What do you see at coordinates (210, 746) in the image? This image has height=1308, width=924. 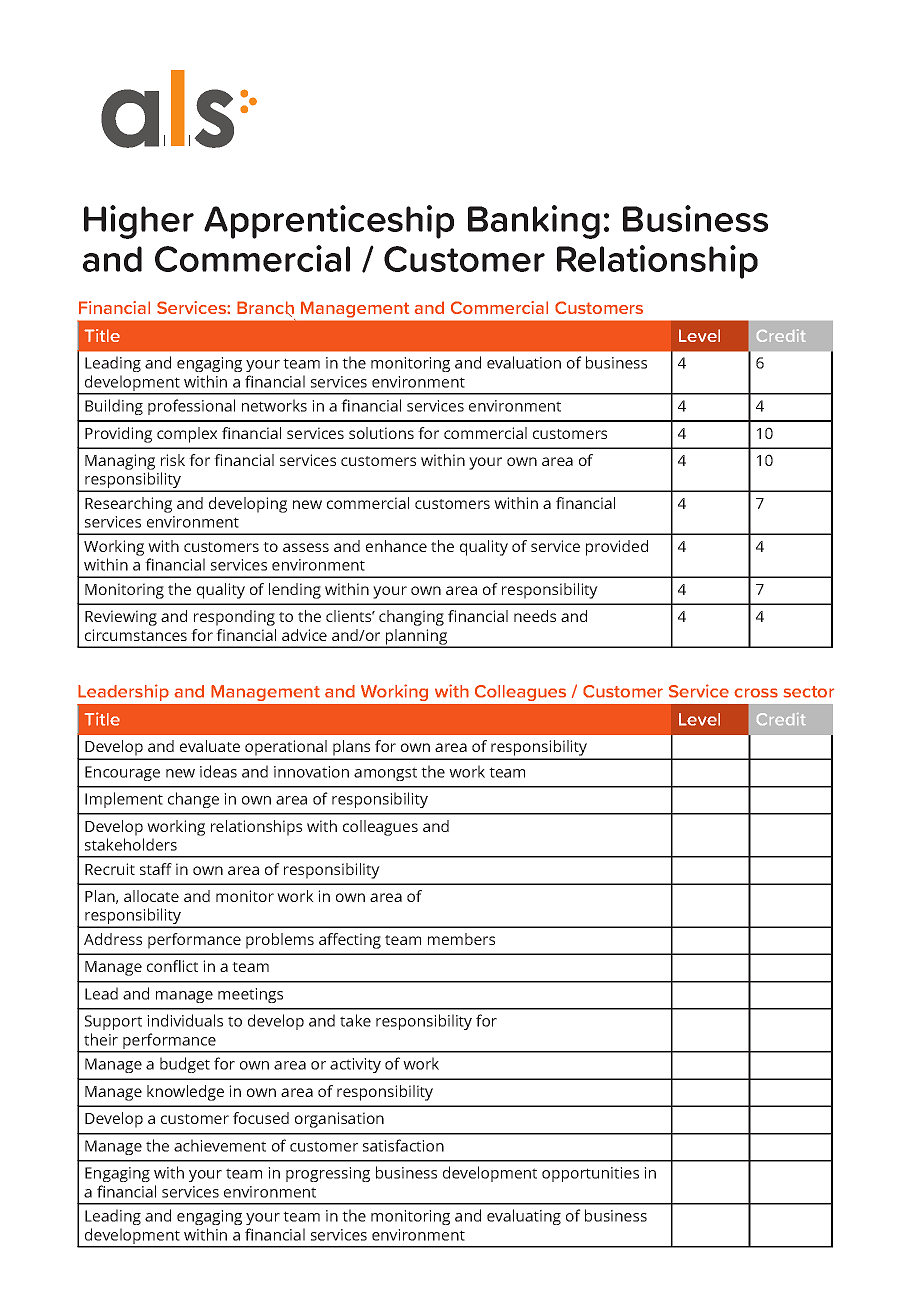 I see `evaluate` at bounding box center [210, 746].
